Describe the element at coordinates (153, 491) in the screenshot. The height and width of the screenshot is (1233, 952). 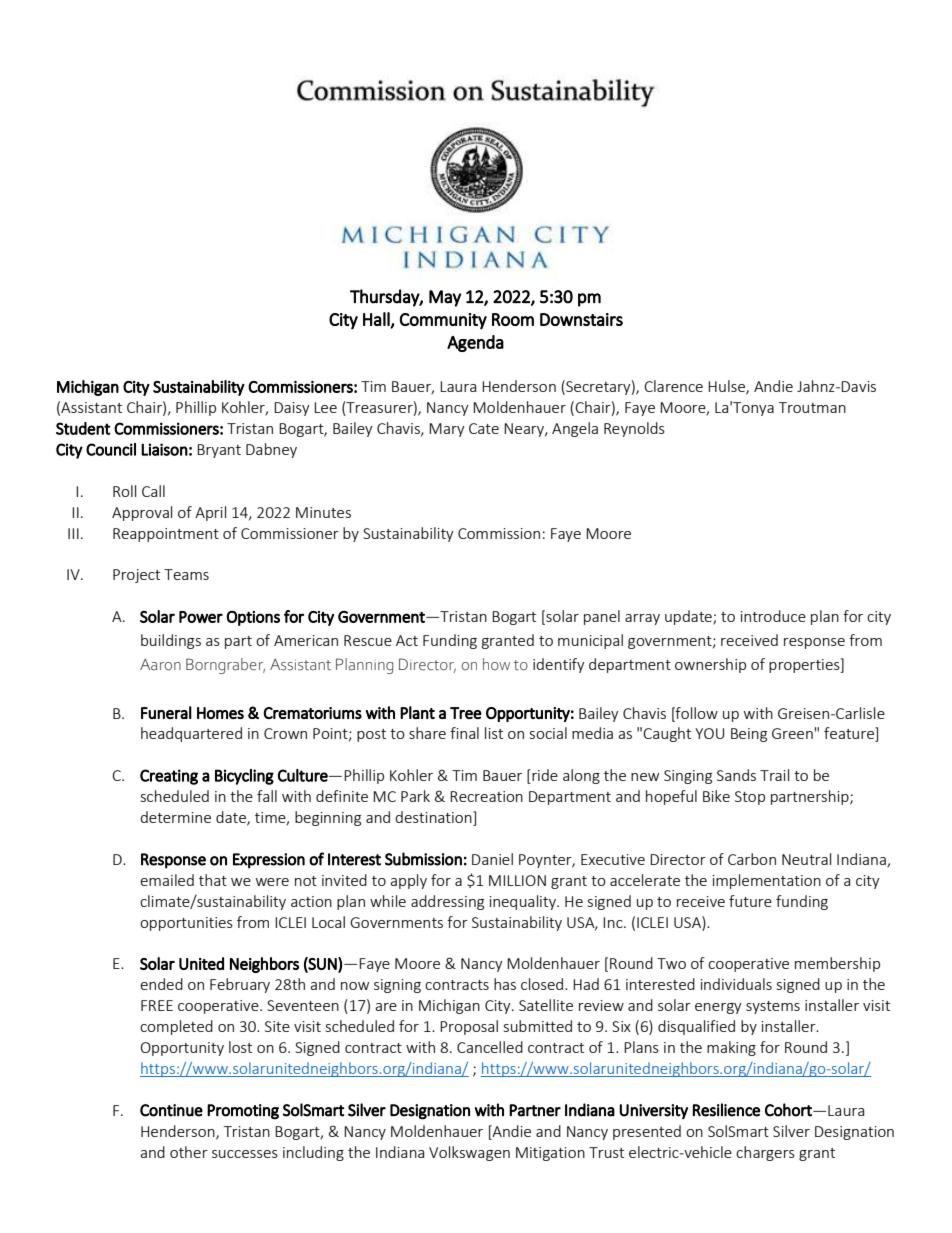
I see `Call` at that location.
